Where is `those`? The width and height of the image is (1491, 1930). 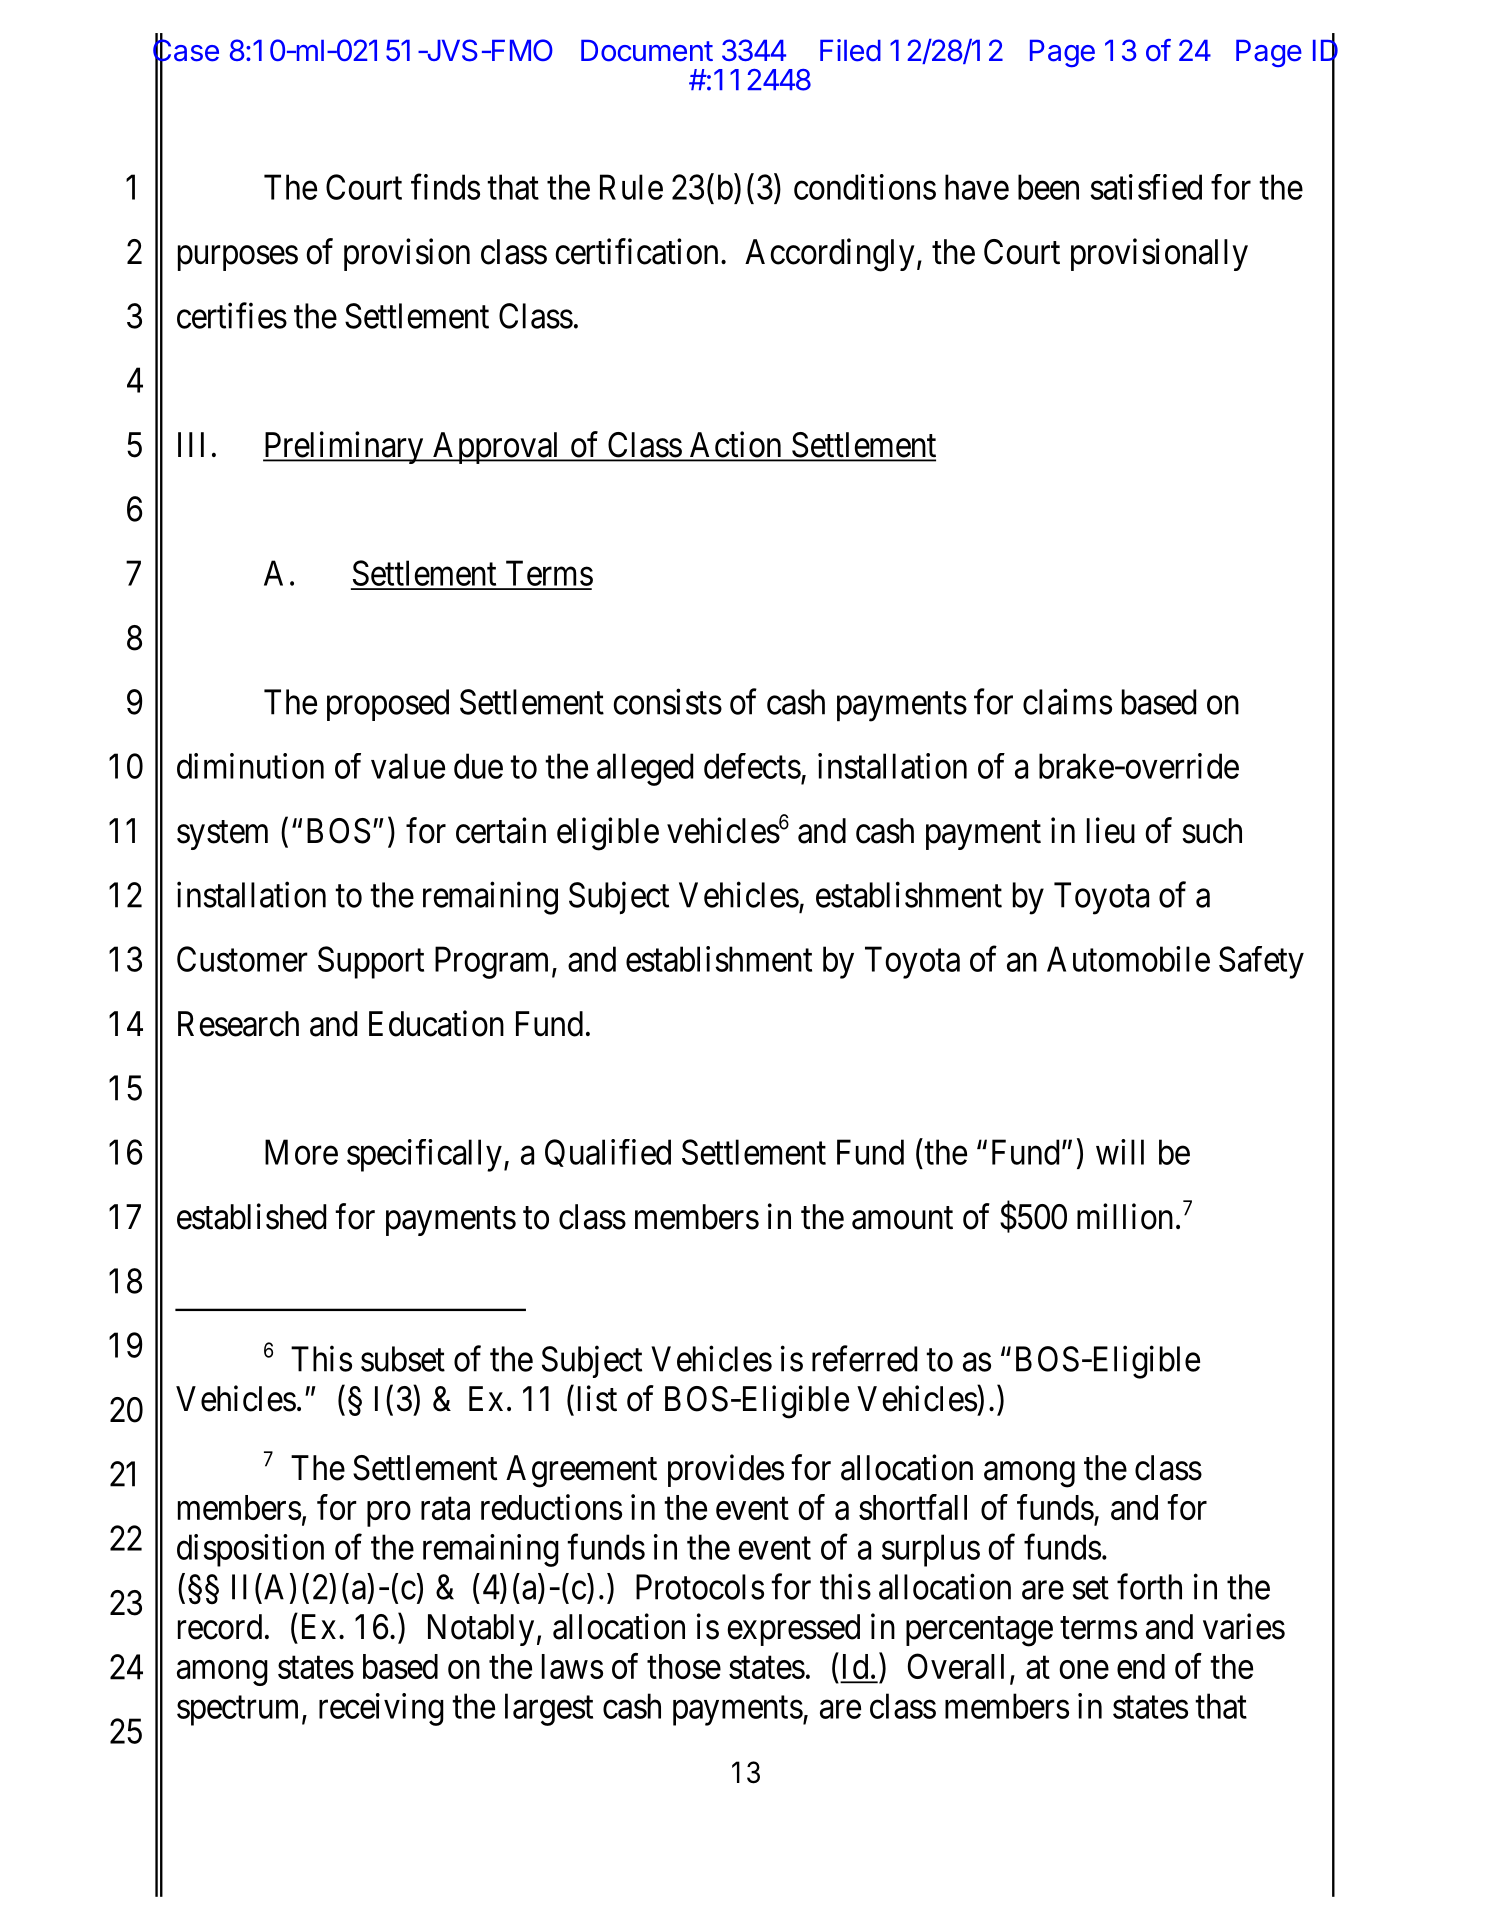 those is located at coordinates (684, 1666).
